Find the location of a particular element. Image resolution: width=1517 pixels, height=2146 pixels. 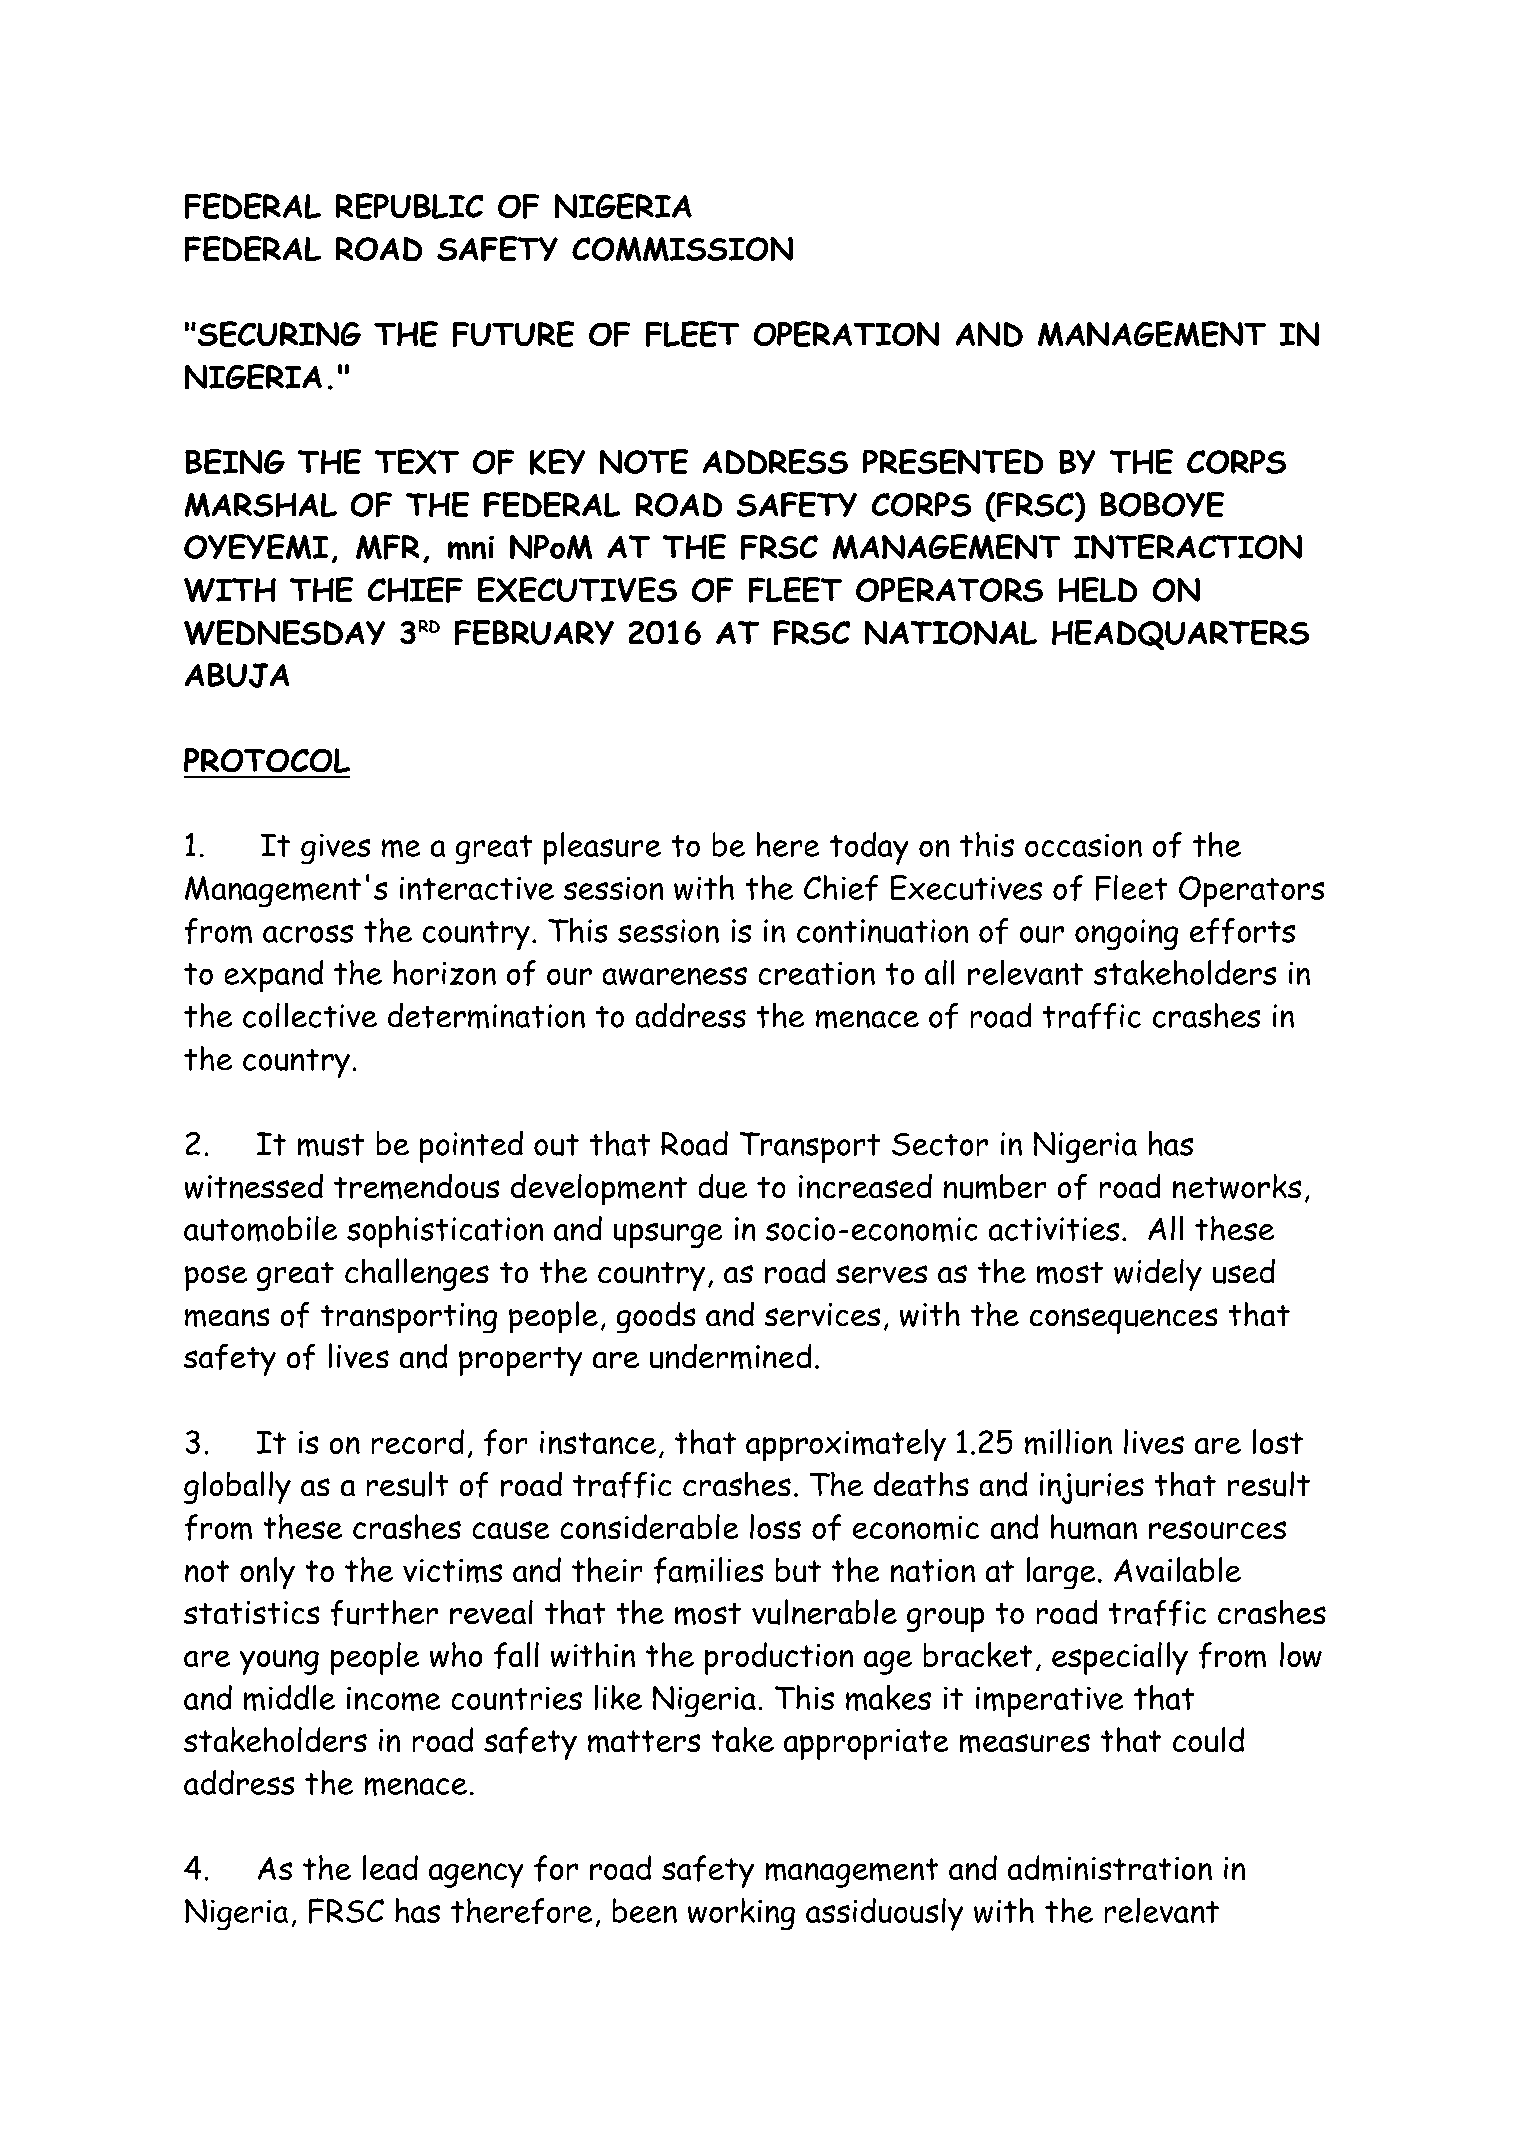

challenges is located at coordinates (417, 1274).
